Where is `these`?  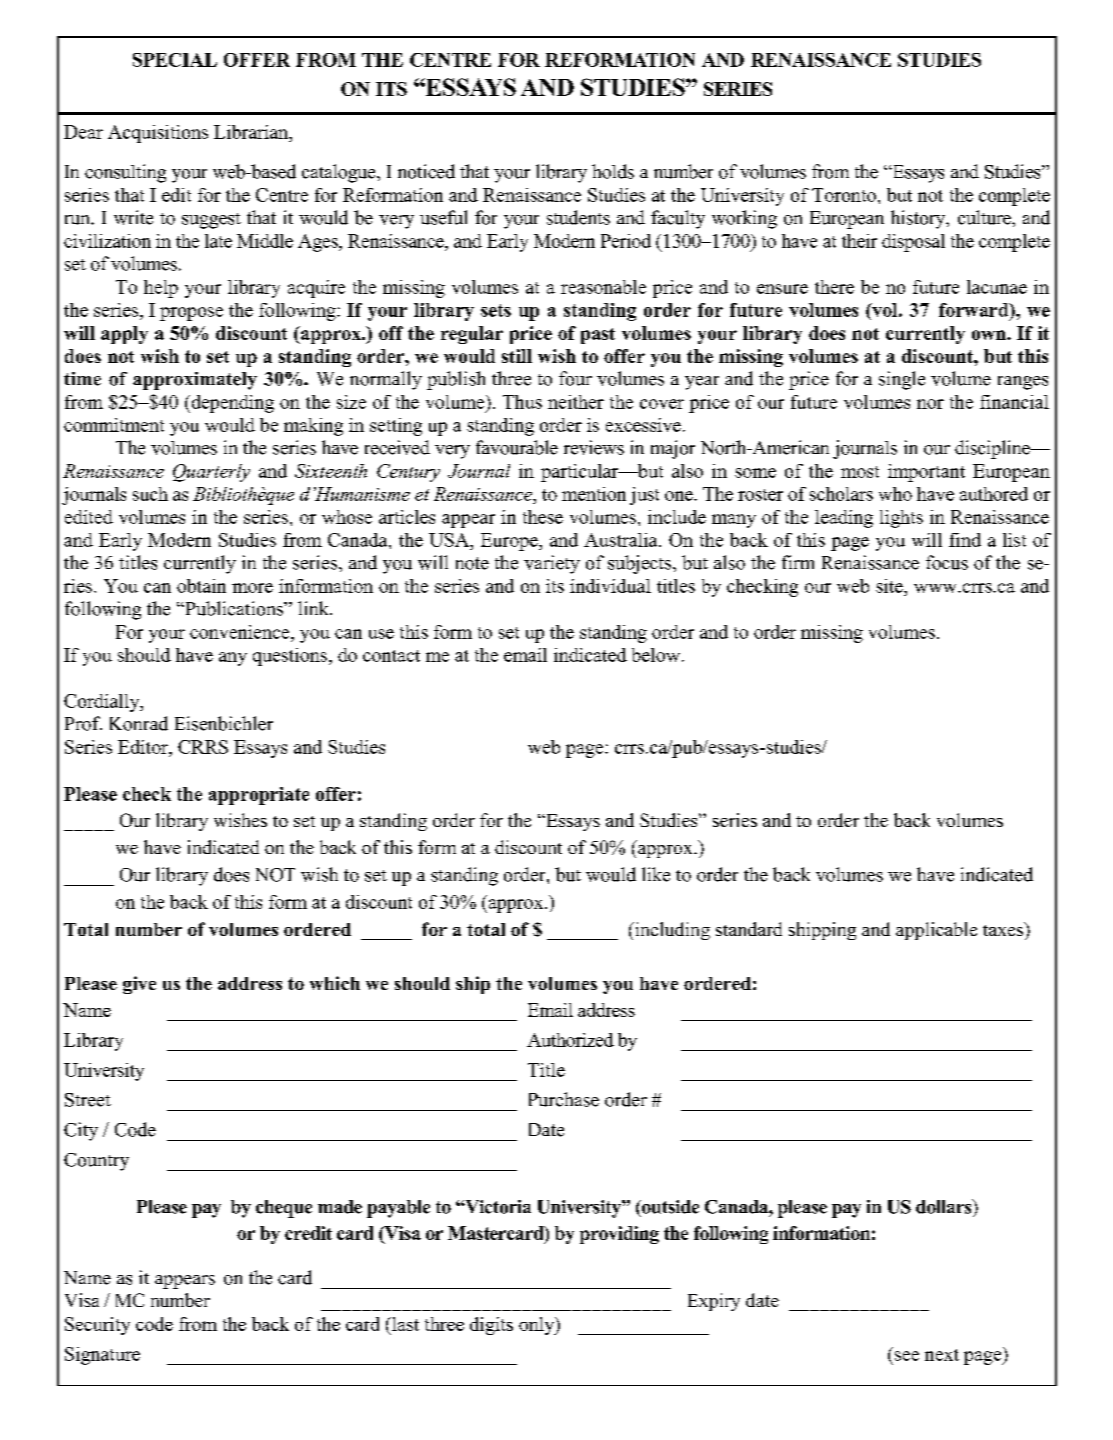 these is located at coordinates (543, 517).
